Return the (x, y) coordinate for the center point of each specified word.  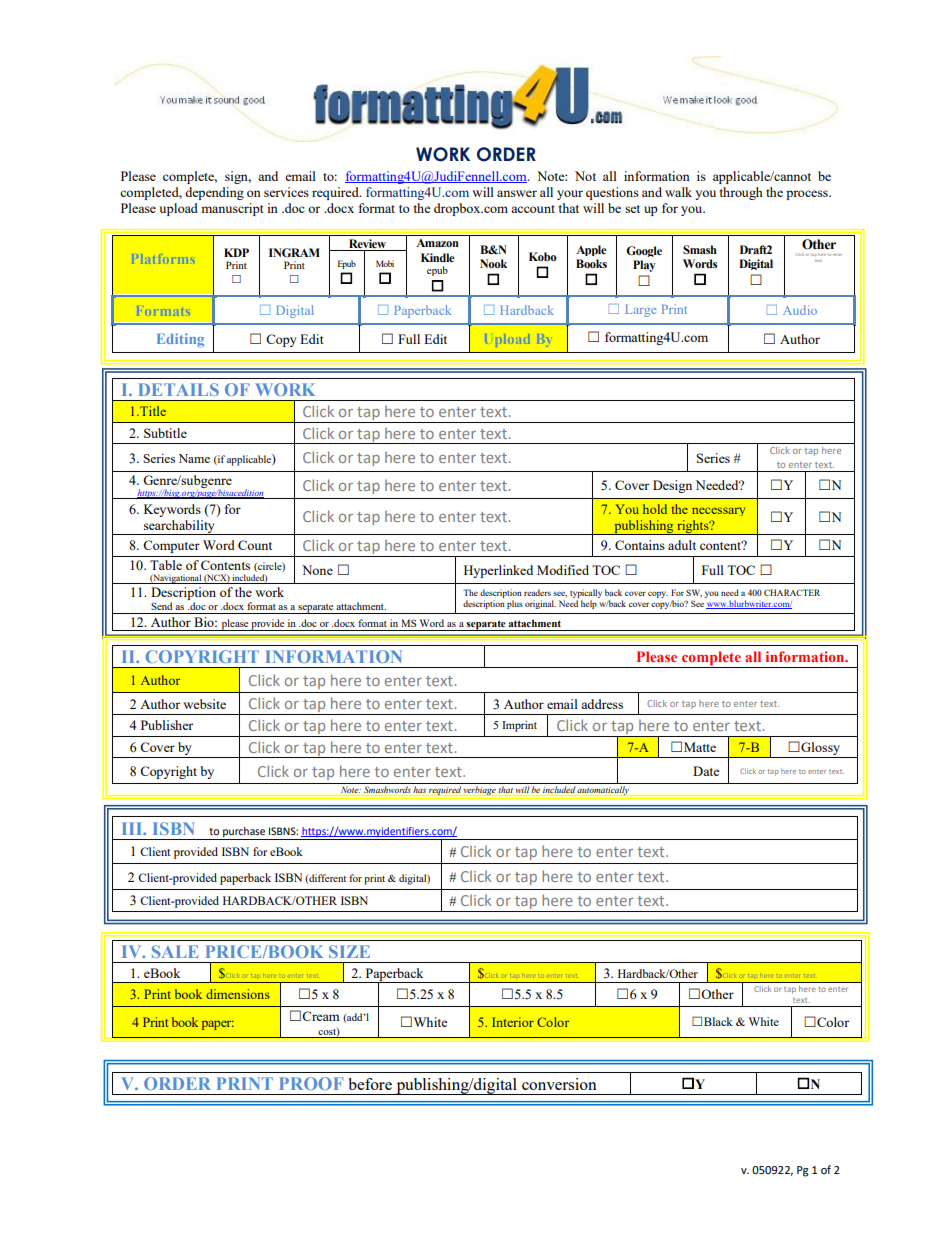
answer (517, 193)
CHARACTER (792, 592)
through (741, 193)
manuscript (232, 209)
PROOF (311, 1083)
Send (161, 606)
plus (515, 604)
